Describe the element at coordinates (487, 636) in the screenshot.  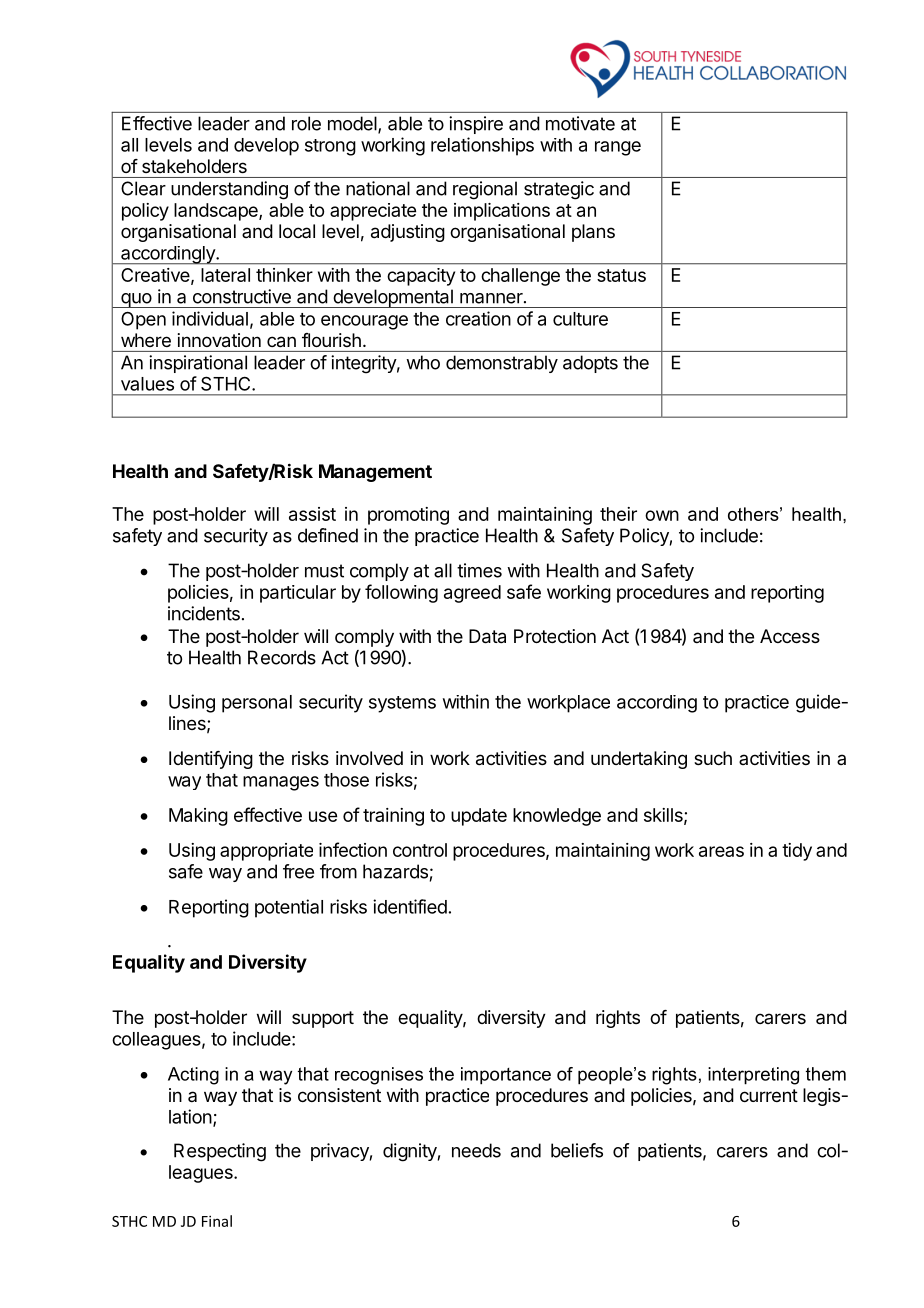
I see `Data` at that location.
